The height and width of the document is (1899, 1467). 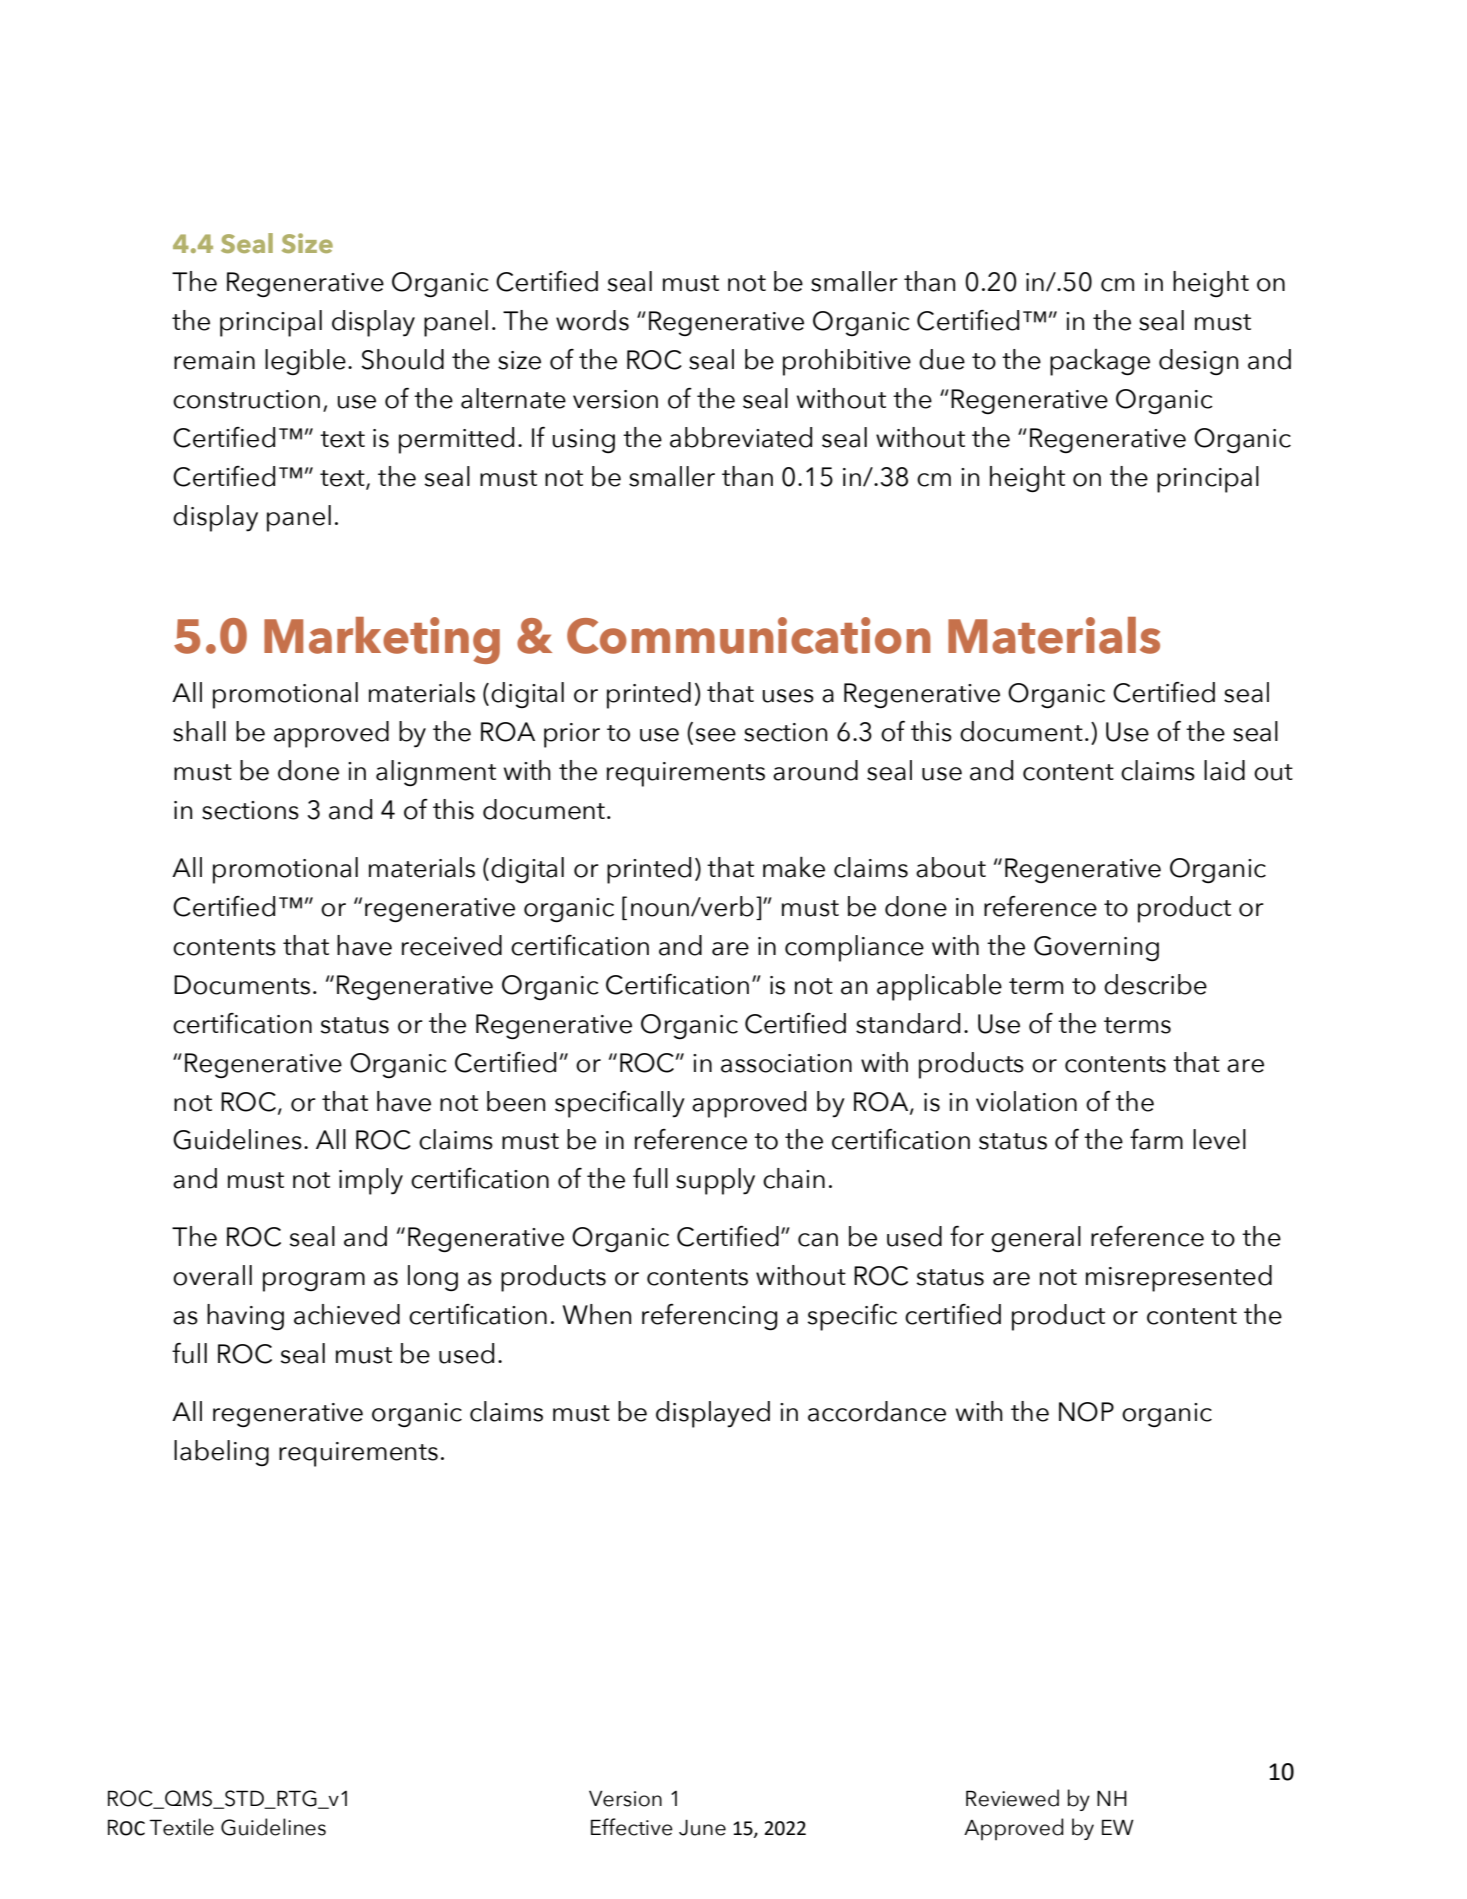 What do you see at coordinates (221, 1453) in the document?
I see `labeling` at bounding box center [221, 1453].
